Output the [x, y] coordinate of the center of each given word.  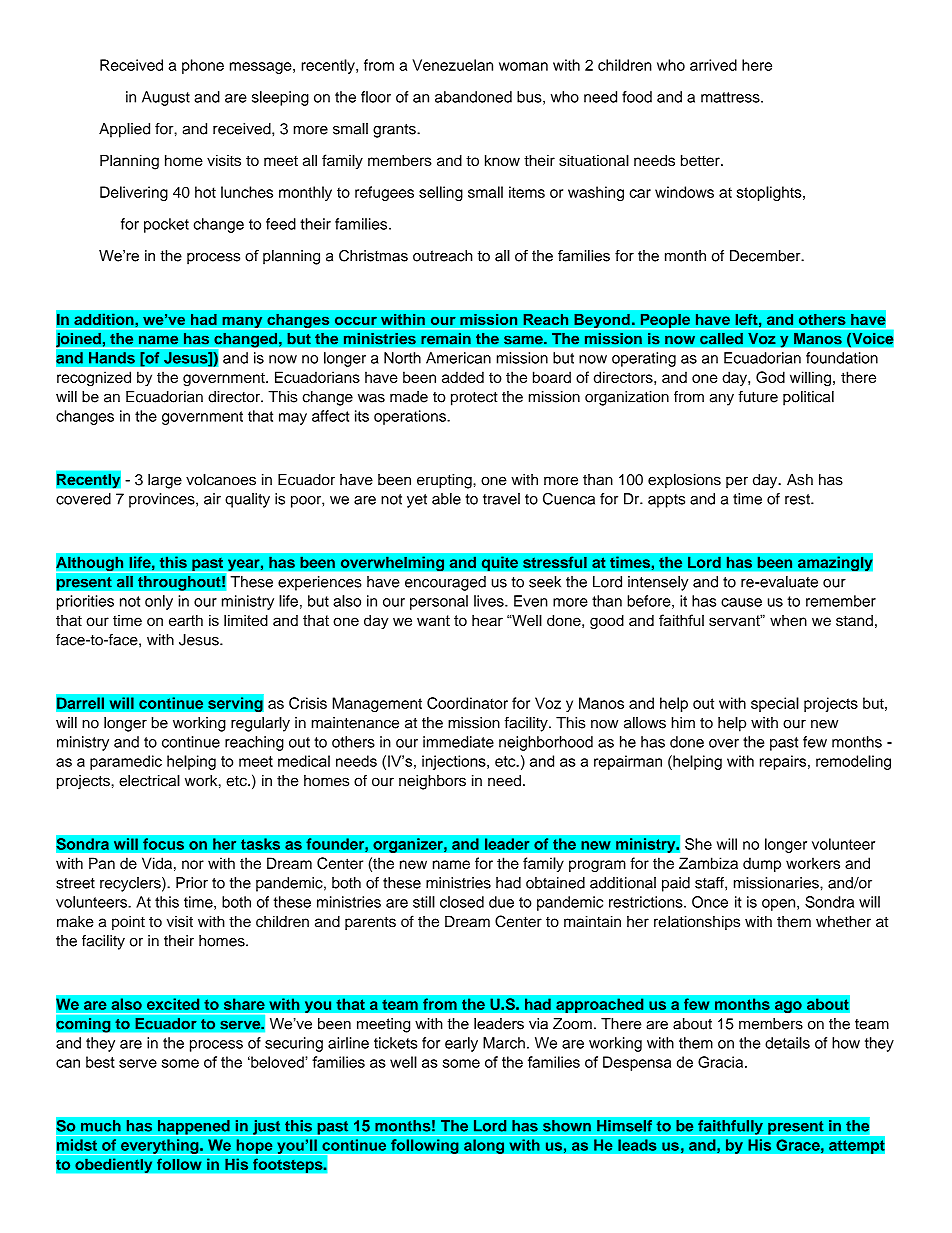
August [166, 98]
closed [462, 902]
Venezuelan [452, 65]
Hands [112, 358]
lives [490, 601]
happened [193, 1128]
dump [762, 864]
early [461, 1044]
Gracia [720, 1062]
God [770, 377]
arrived [713, 65]
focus [163, 844]
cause [741, 602]
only [159, 602]
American [458, 358]
